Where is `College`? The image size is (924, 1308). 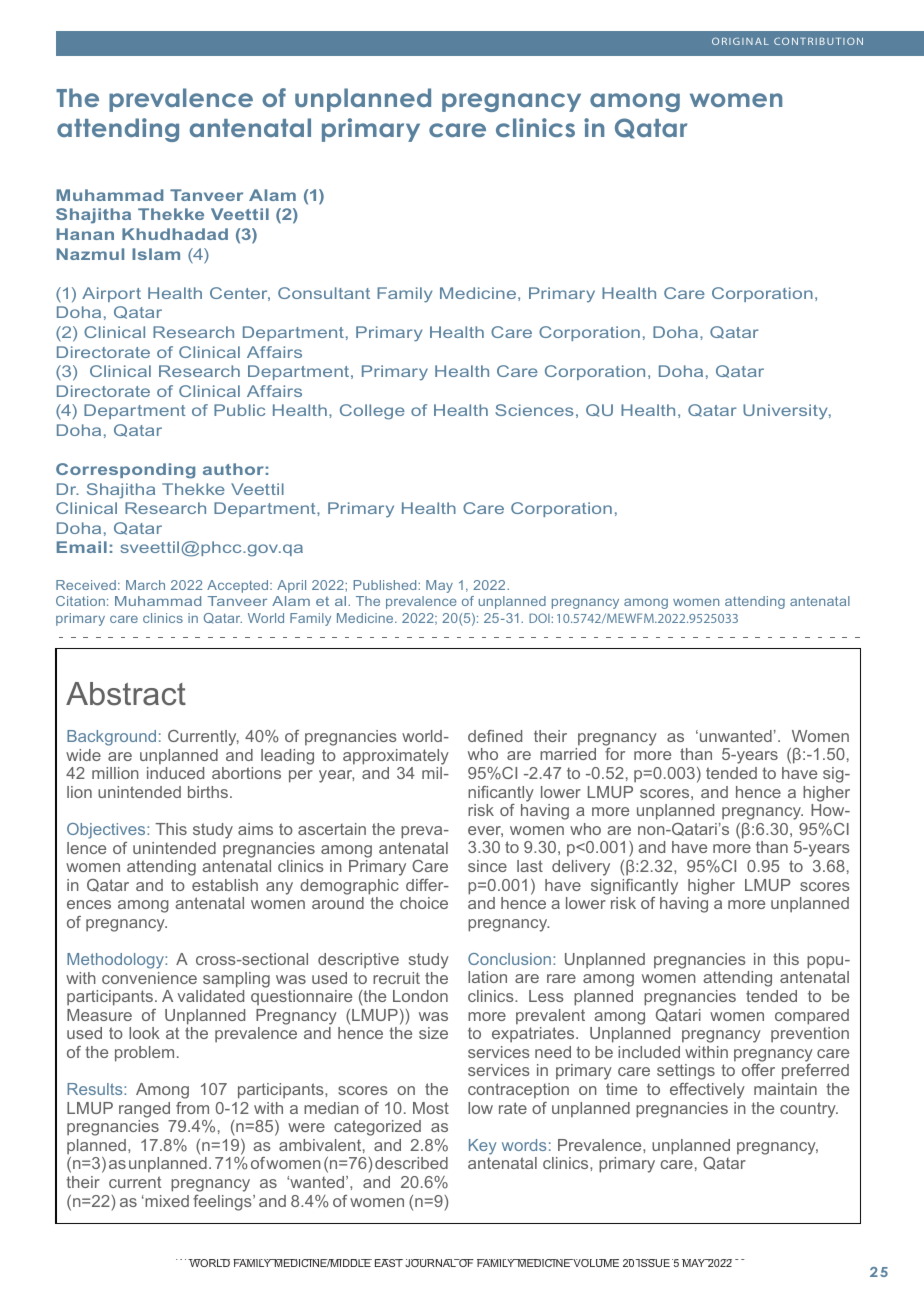 College is located at coordinates (372, 412).
